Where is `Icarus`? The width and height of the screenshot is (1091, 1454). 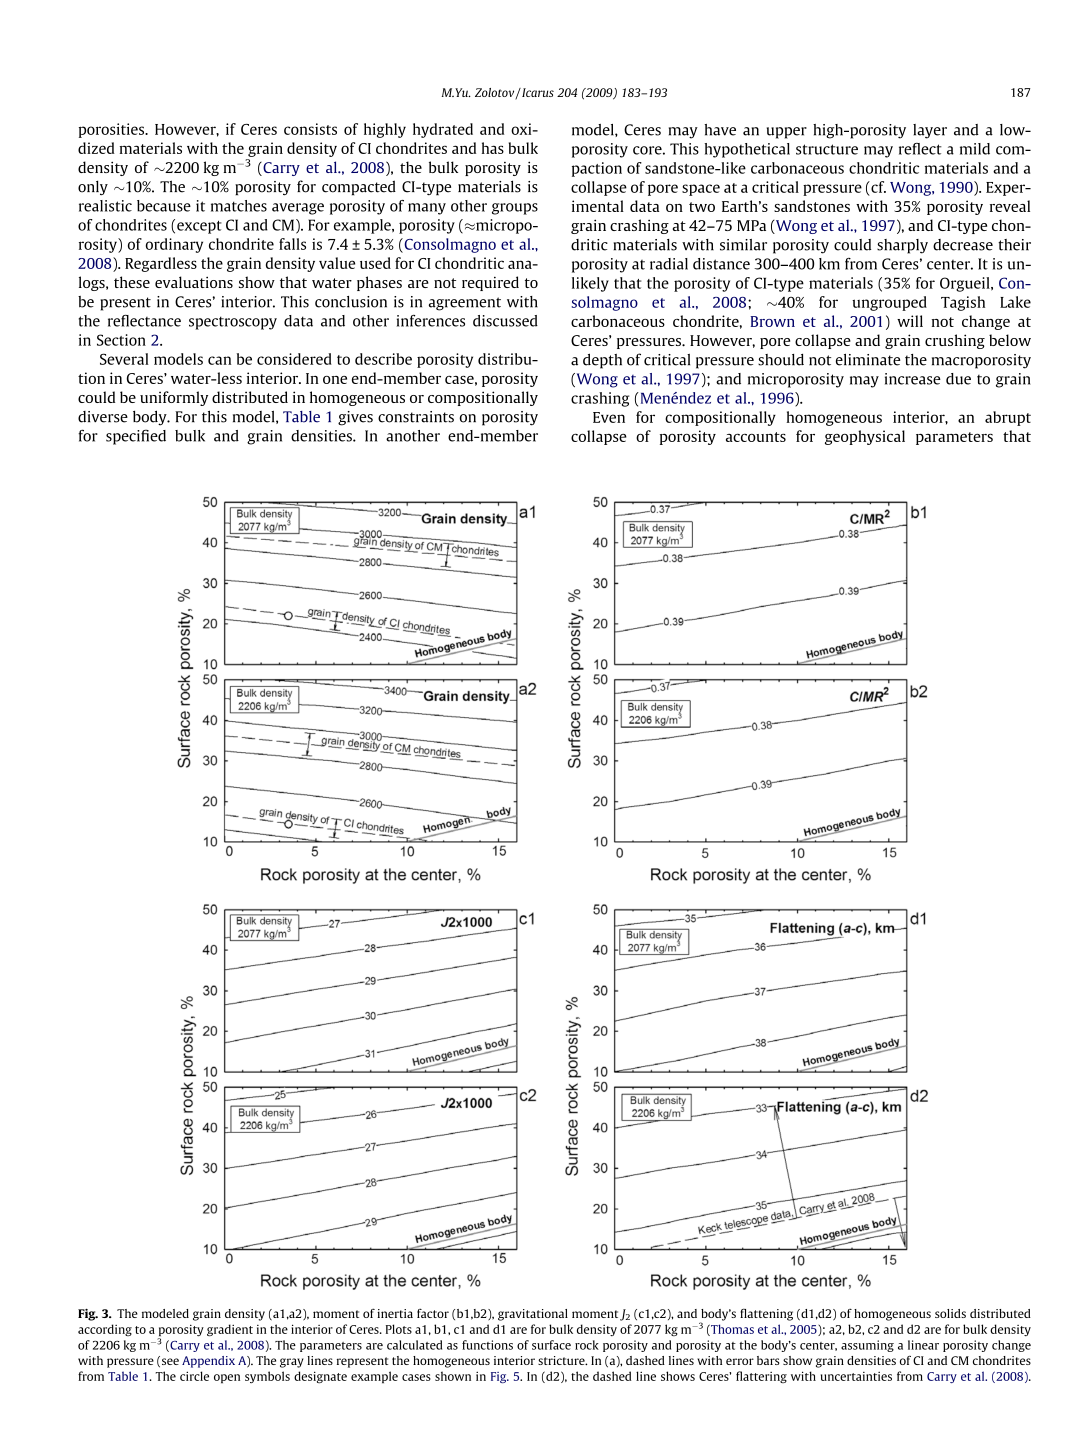
Icarus is located at coordinates (537, 92).
